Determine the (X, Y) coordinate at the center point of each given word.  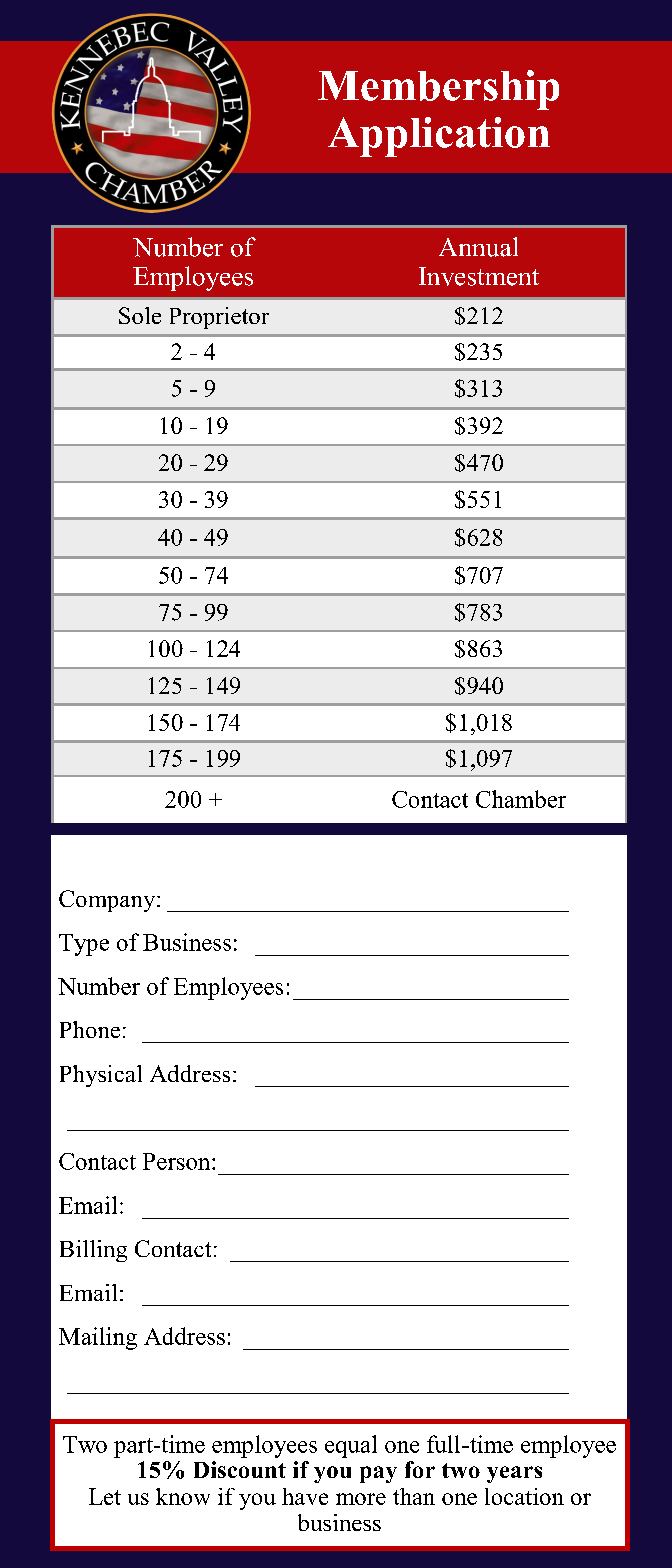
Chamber (521, 799)
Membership (438, 90)
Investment (479, 276)
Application (439, 137)
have (305, 1496)
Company (108, 901)
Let (105, 1496)
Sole (140, 315)
